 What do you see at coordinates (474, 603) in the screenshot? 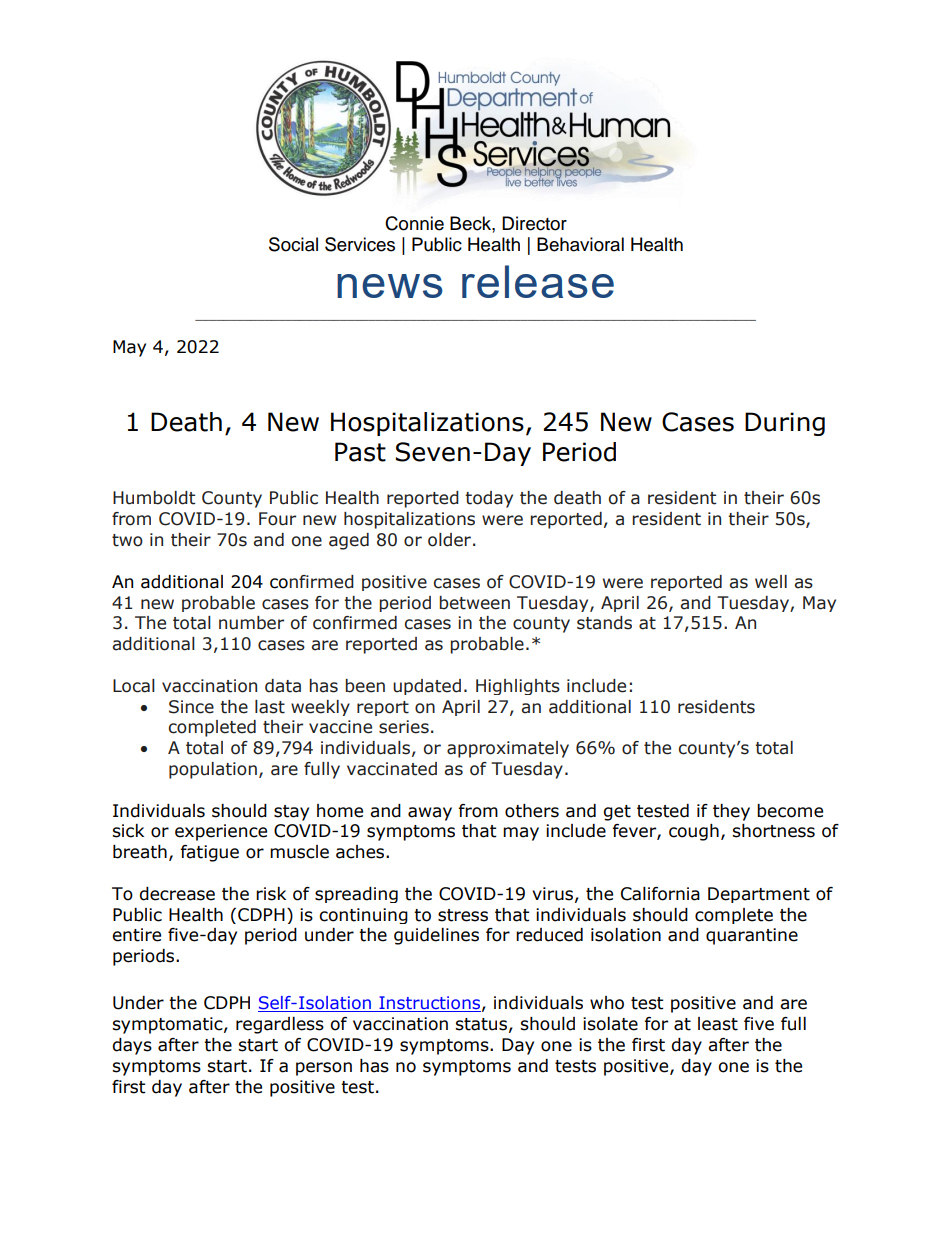
I see `between` at bounding box center [474, 603].
